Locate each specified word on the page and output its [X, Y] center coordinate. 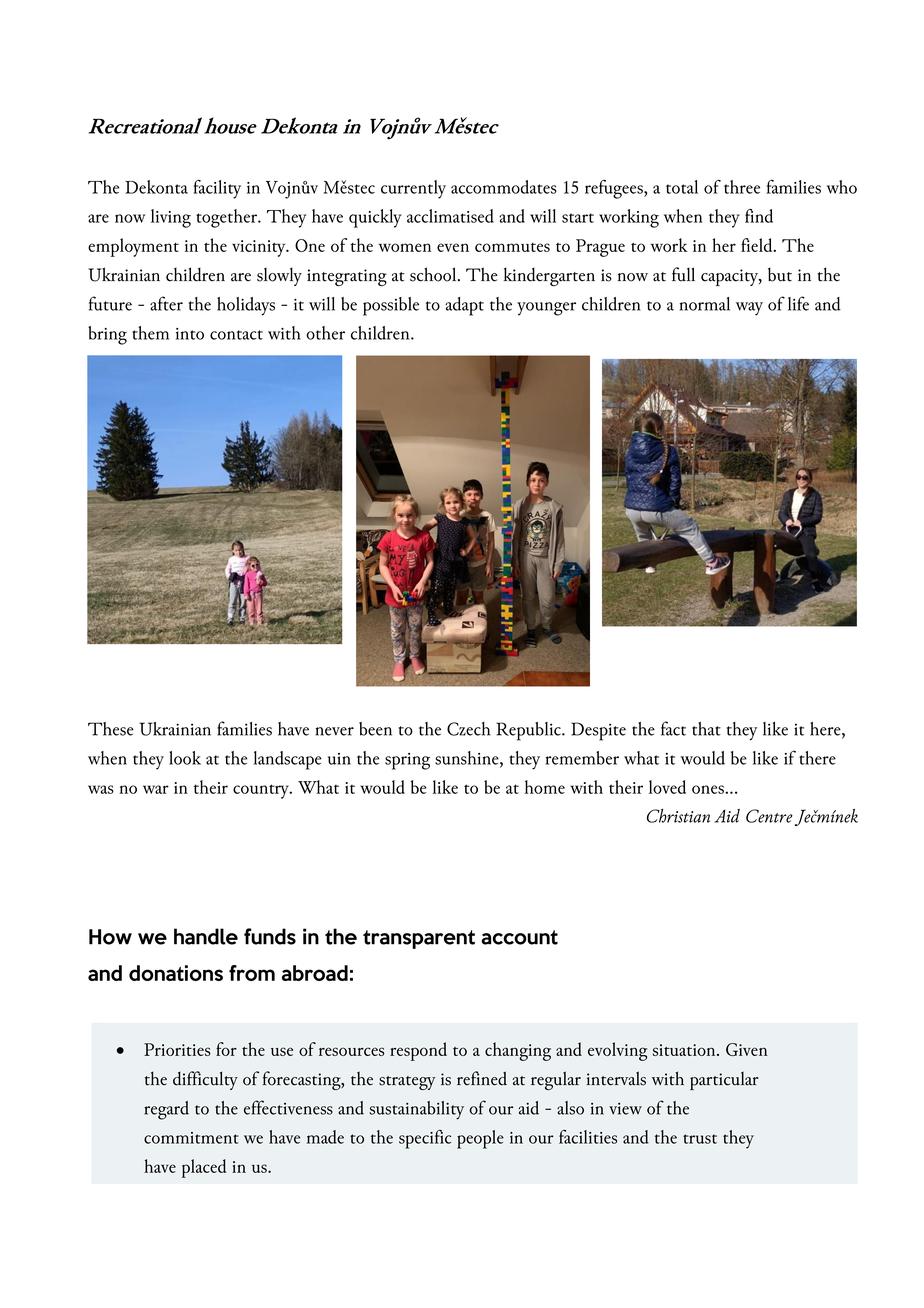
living [171, 218]
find [759, 216]
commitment [191, 1138]
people [480, 1139]
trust [700, 1139]
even [453, 247]
